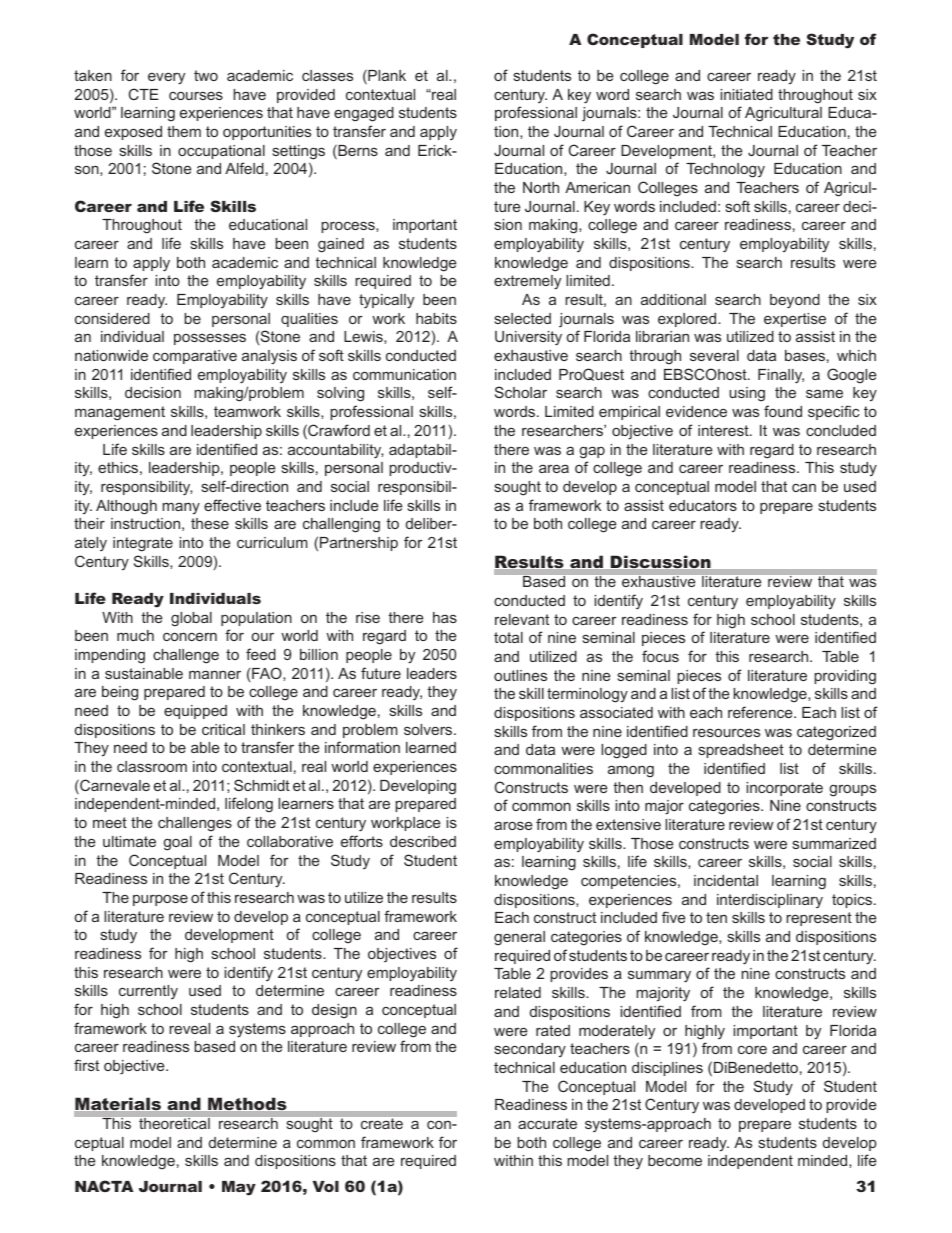 The image size is (952, 1233). Describe the element at coordinates (181, 508) in the screenshot. I see `many` at that location.
